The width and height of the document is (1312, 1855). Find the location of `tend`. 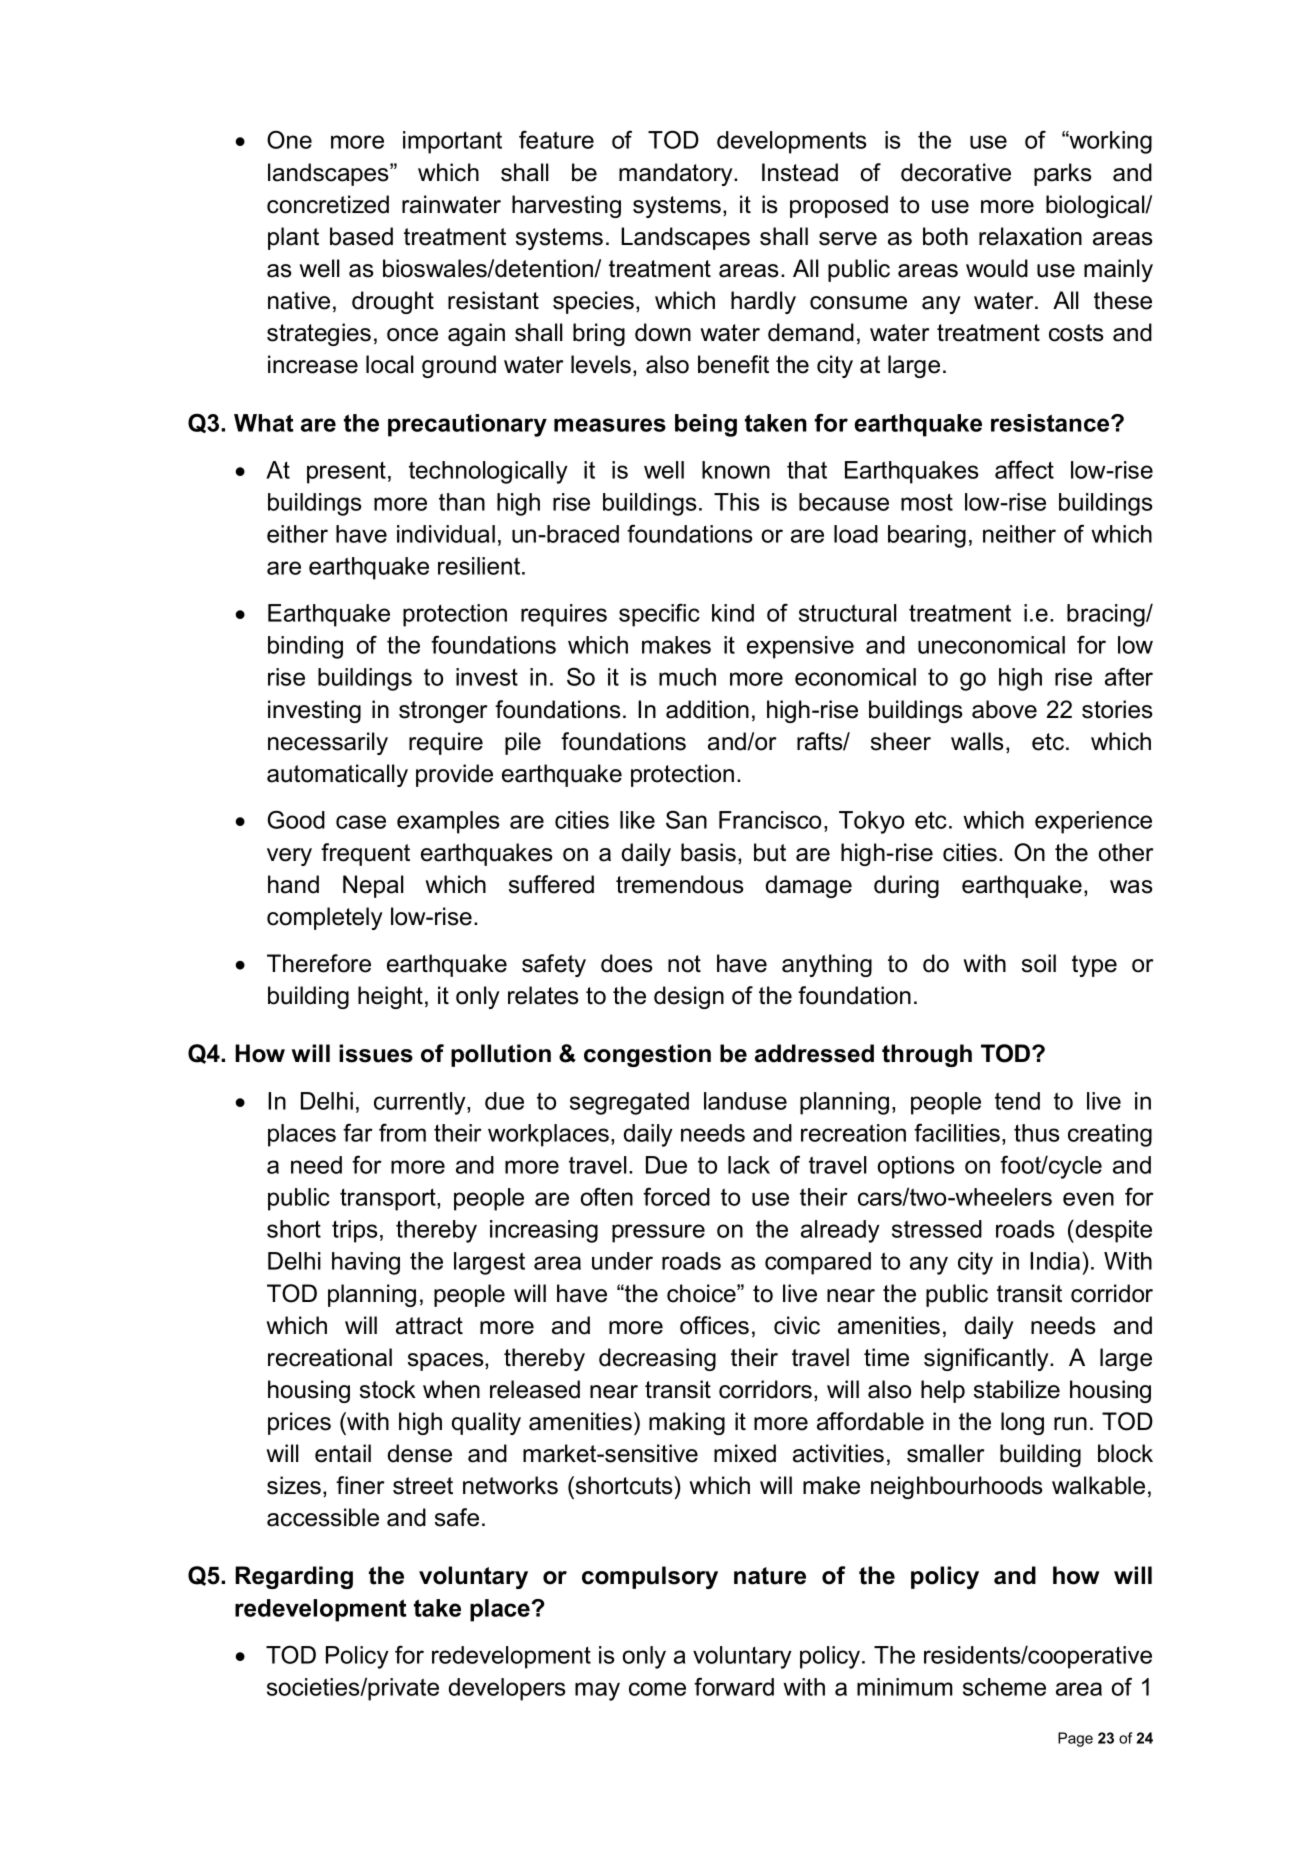

tend is located at coordinates (1017, 1101).
